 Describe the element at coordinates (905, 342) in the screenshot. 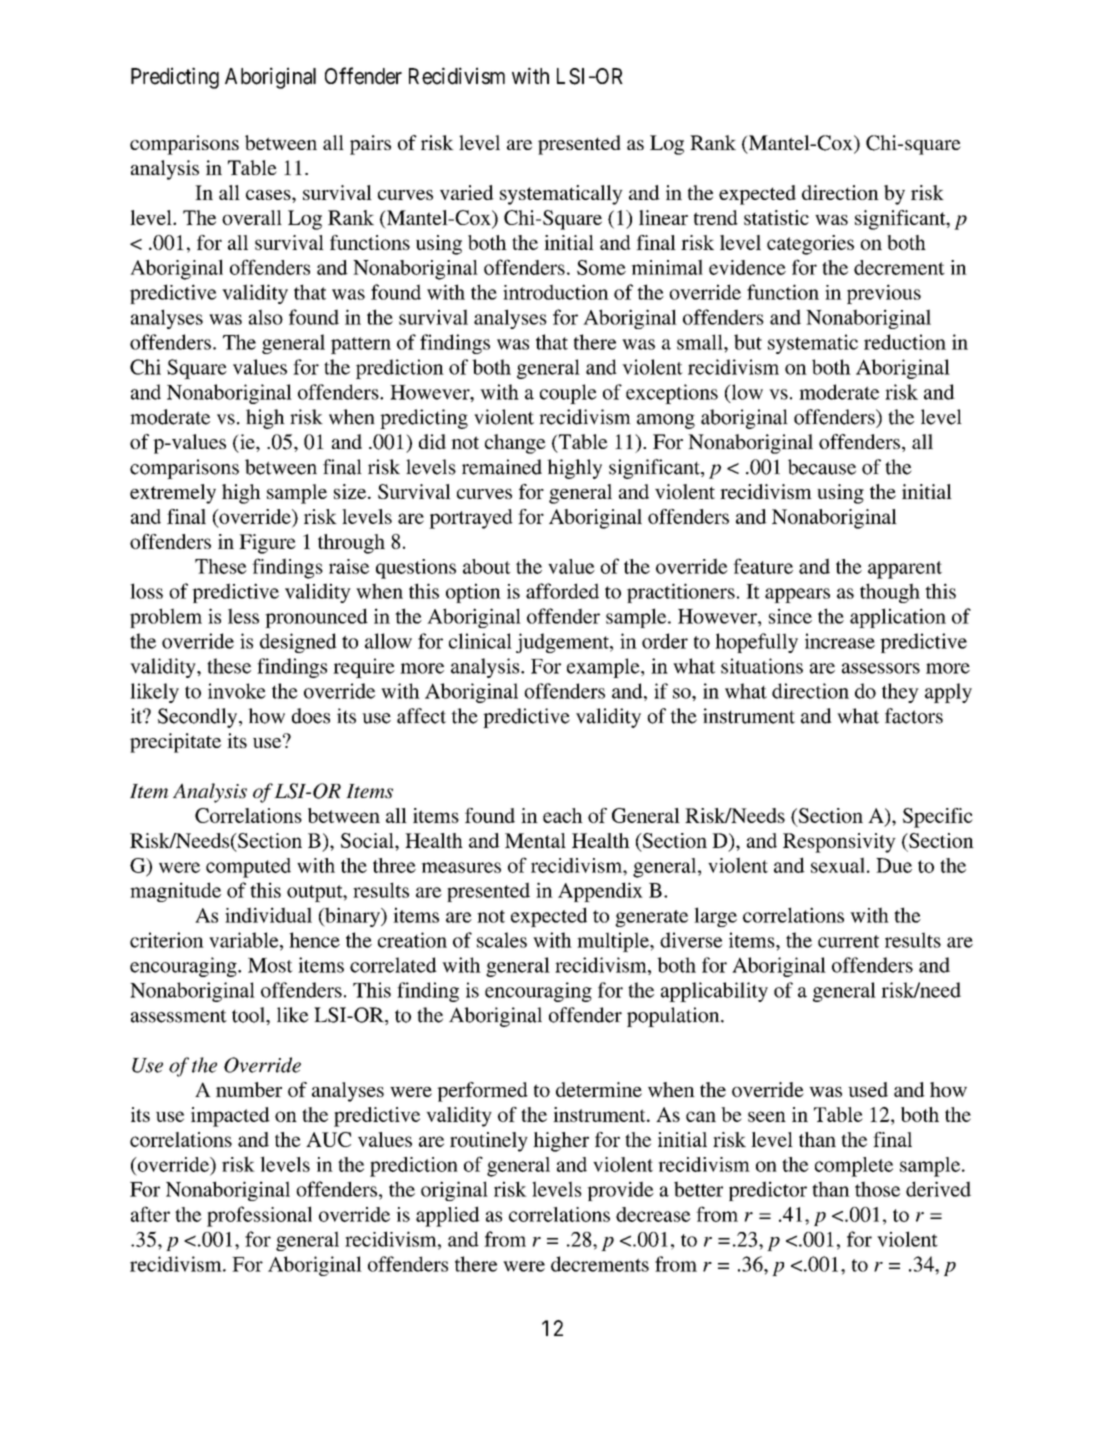

I see `reduction` at that location.
